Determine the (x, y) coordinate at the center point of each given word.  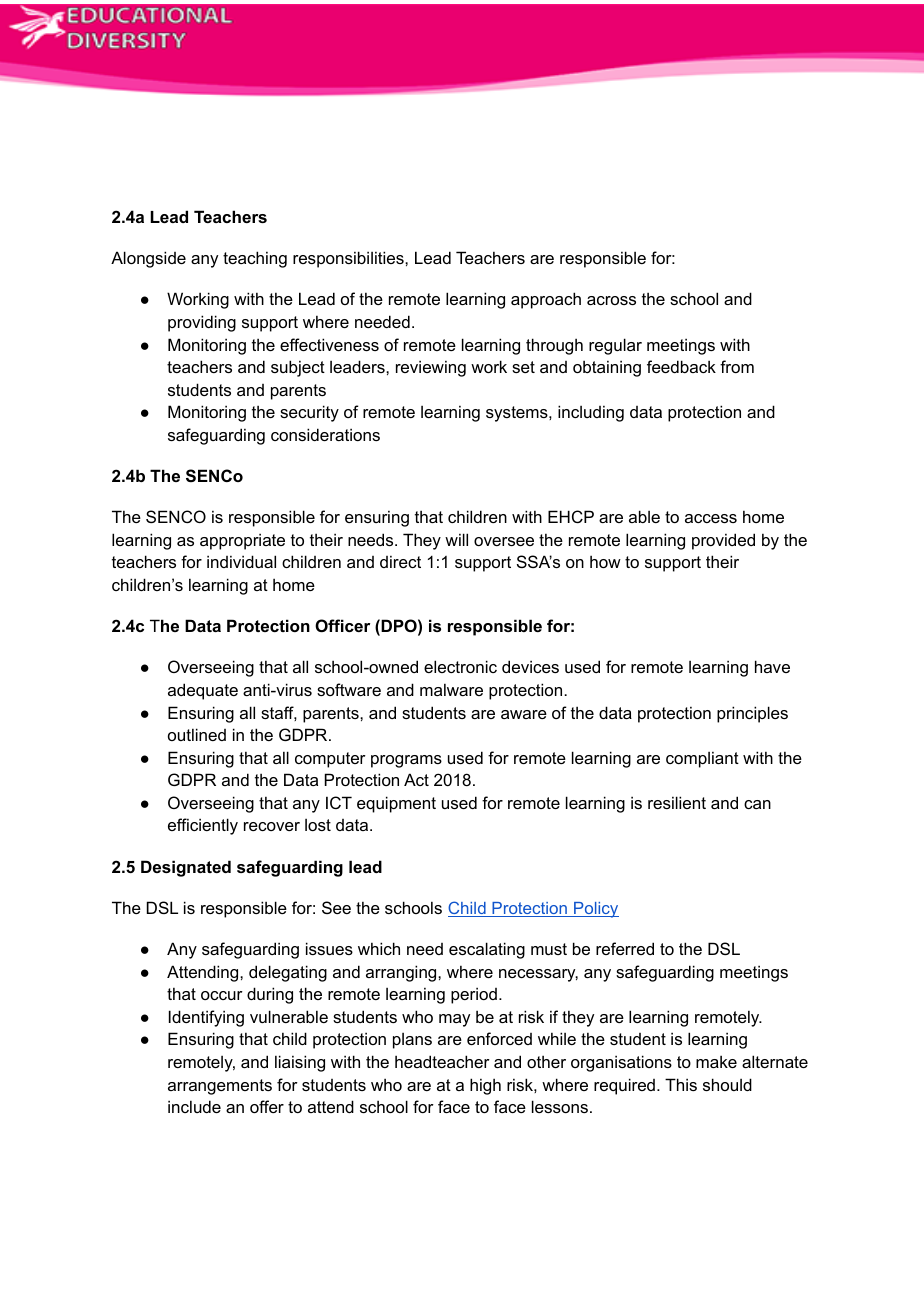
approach (546, 300)
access (711, 518)
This (681, 1084)
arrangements (220, 1087)
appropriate (242, 541)
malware (451, 689)
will (456, 539)
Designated (186, 868)
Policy (595, 910)
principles (752, 714)
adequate (203, 691)
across (611, 300)
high (485, 1086)
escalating (487, 950)
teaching (255, 259)
